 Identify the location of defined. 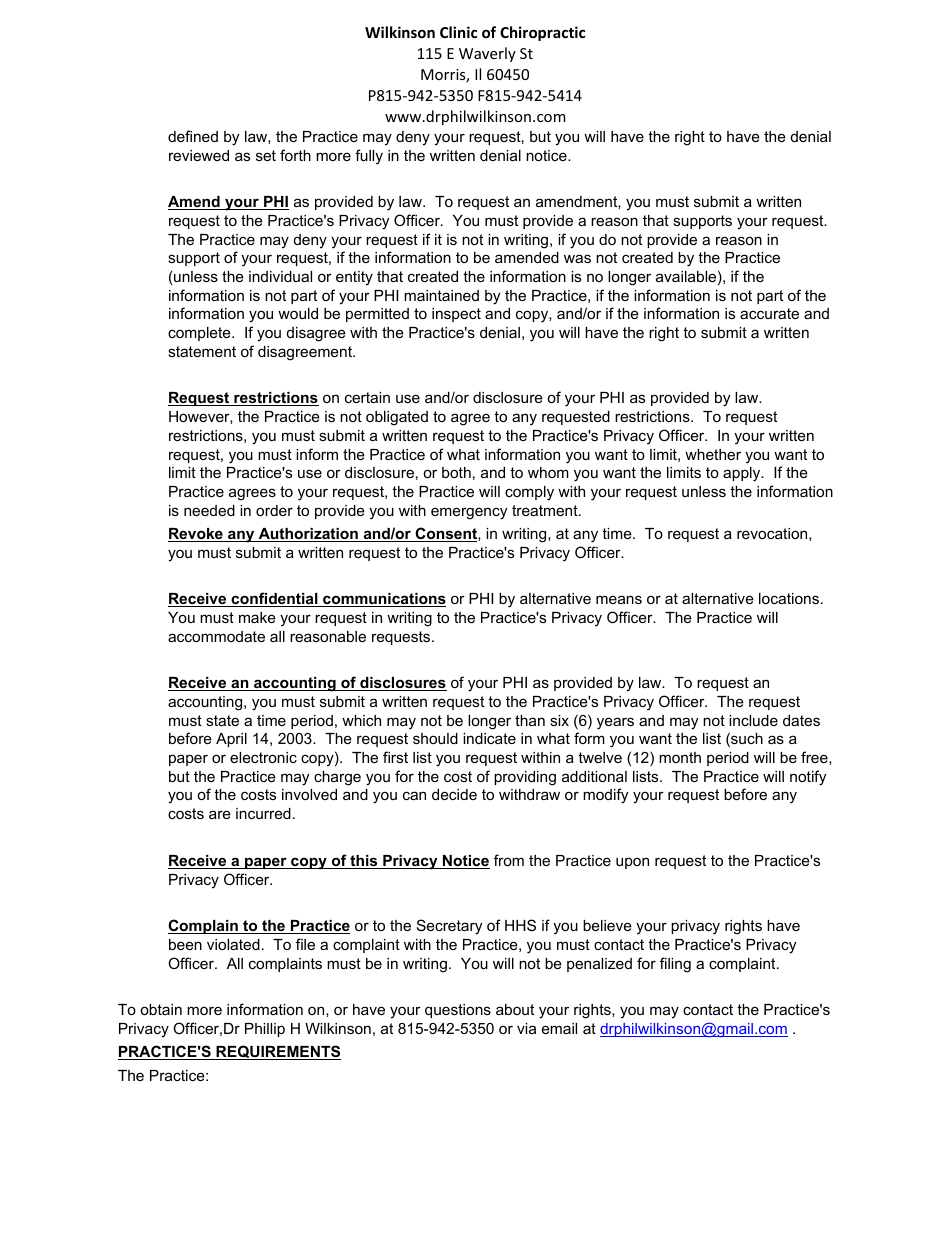
(193, 136).
